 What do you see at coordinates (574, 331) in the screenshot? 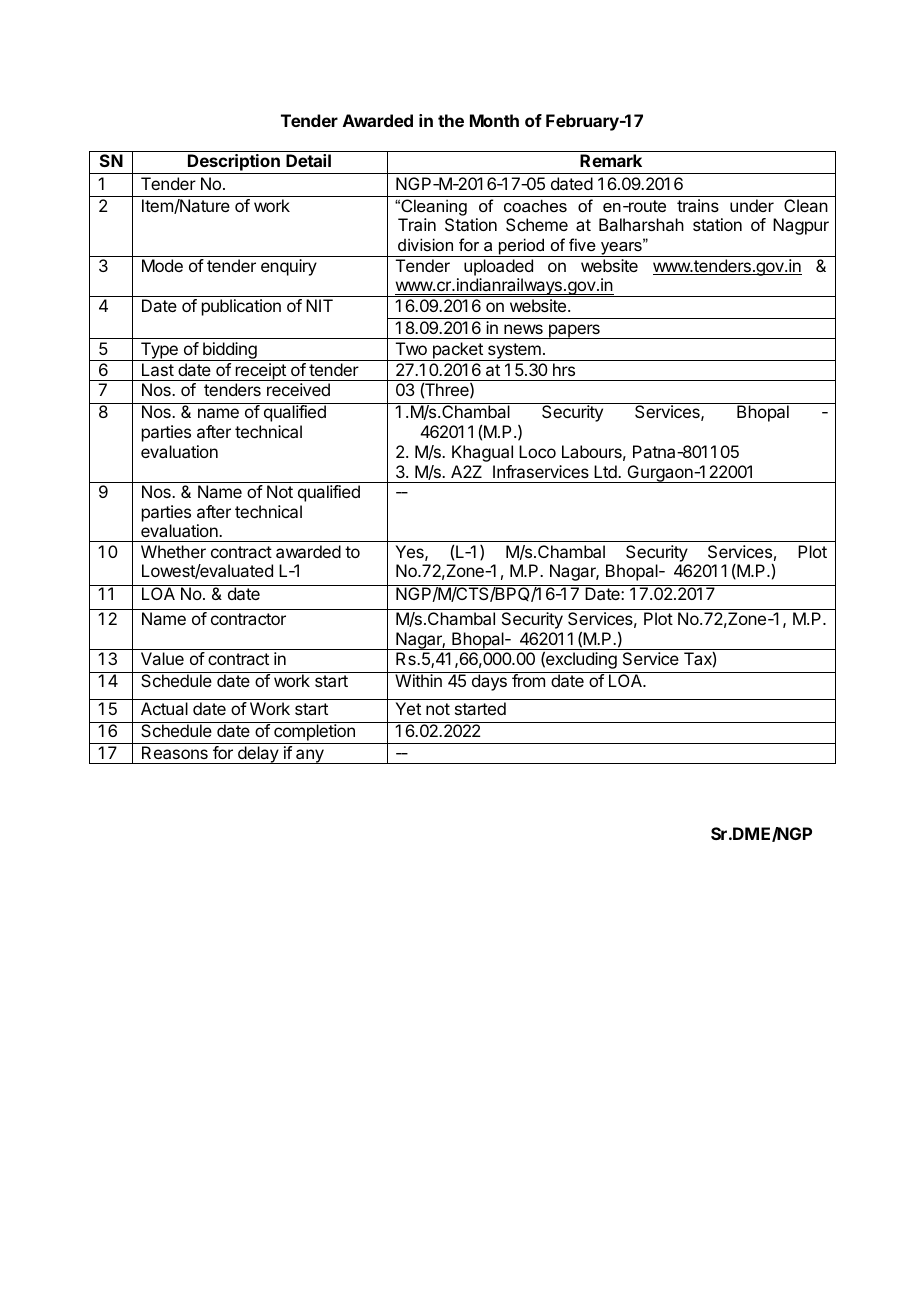
I see `papers` at bounding box center [574, 331].
